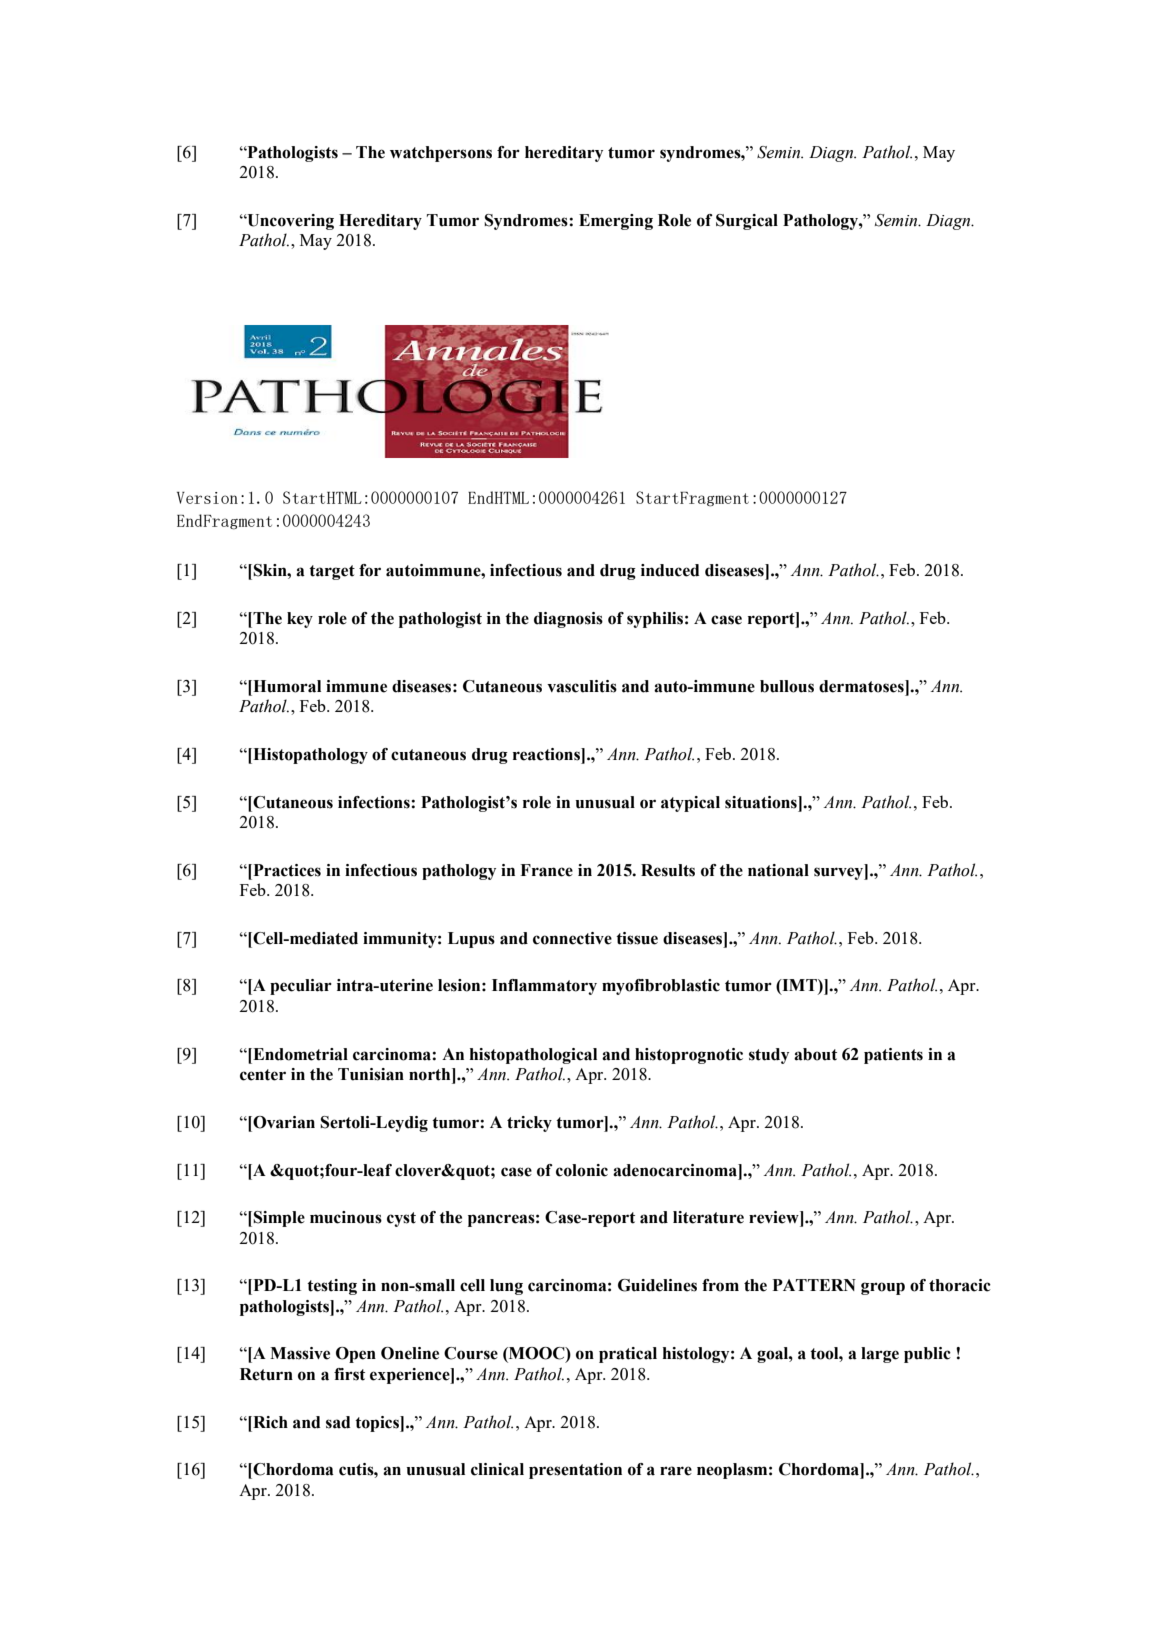 The image size is (1168, 1652). What do you see at coordinates (338, 1422) in the screenshot?
I see `sad` at bounding box center [338, 1422].
